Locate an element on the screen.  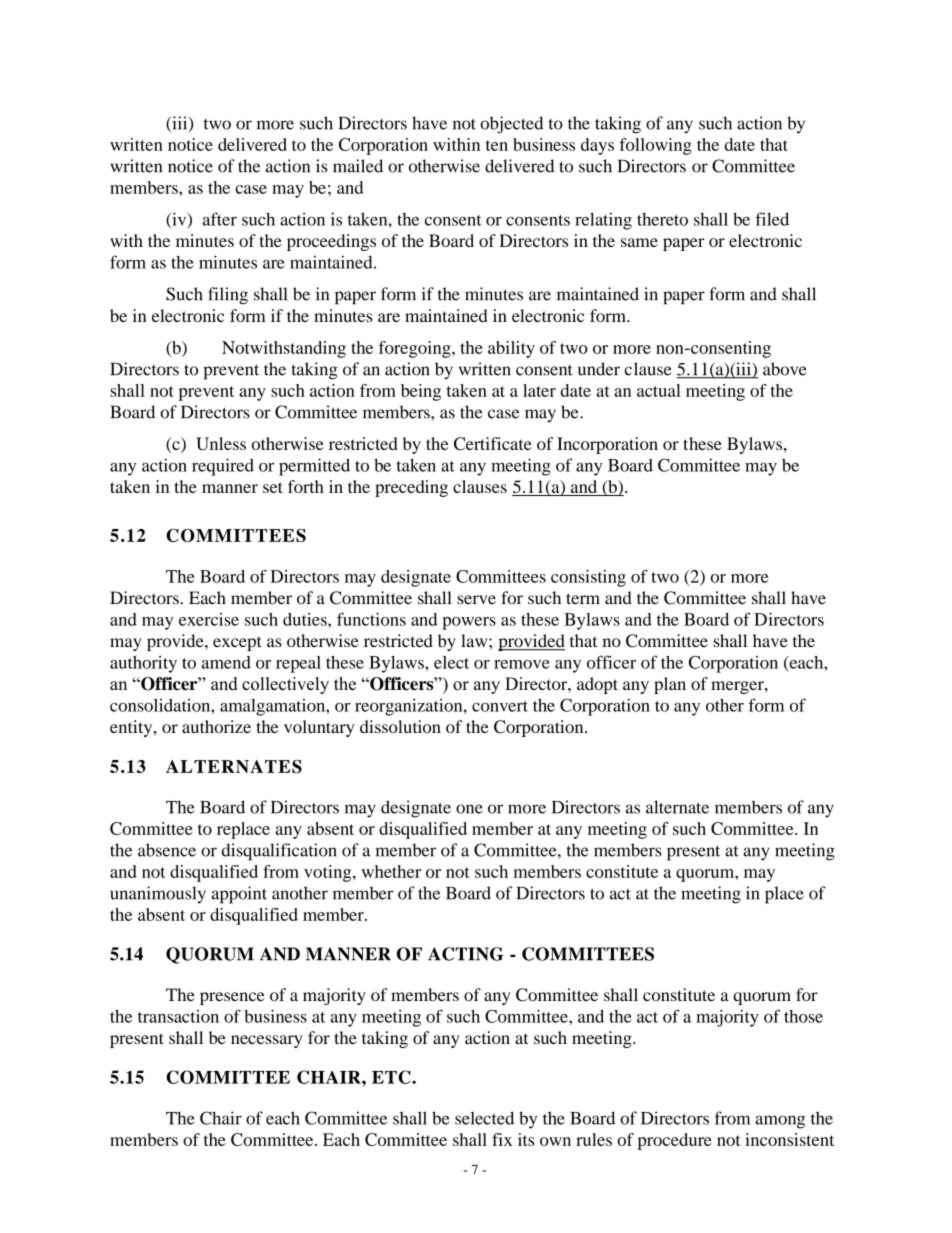
exercise is located at coordinates (209, 619).
